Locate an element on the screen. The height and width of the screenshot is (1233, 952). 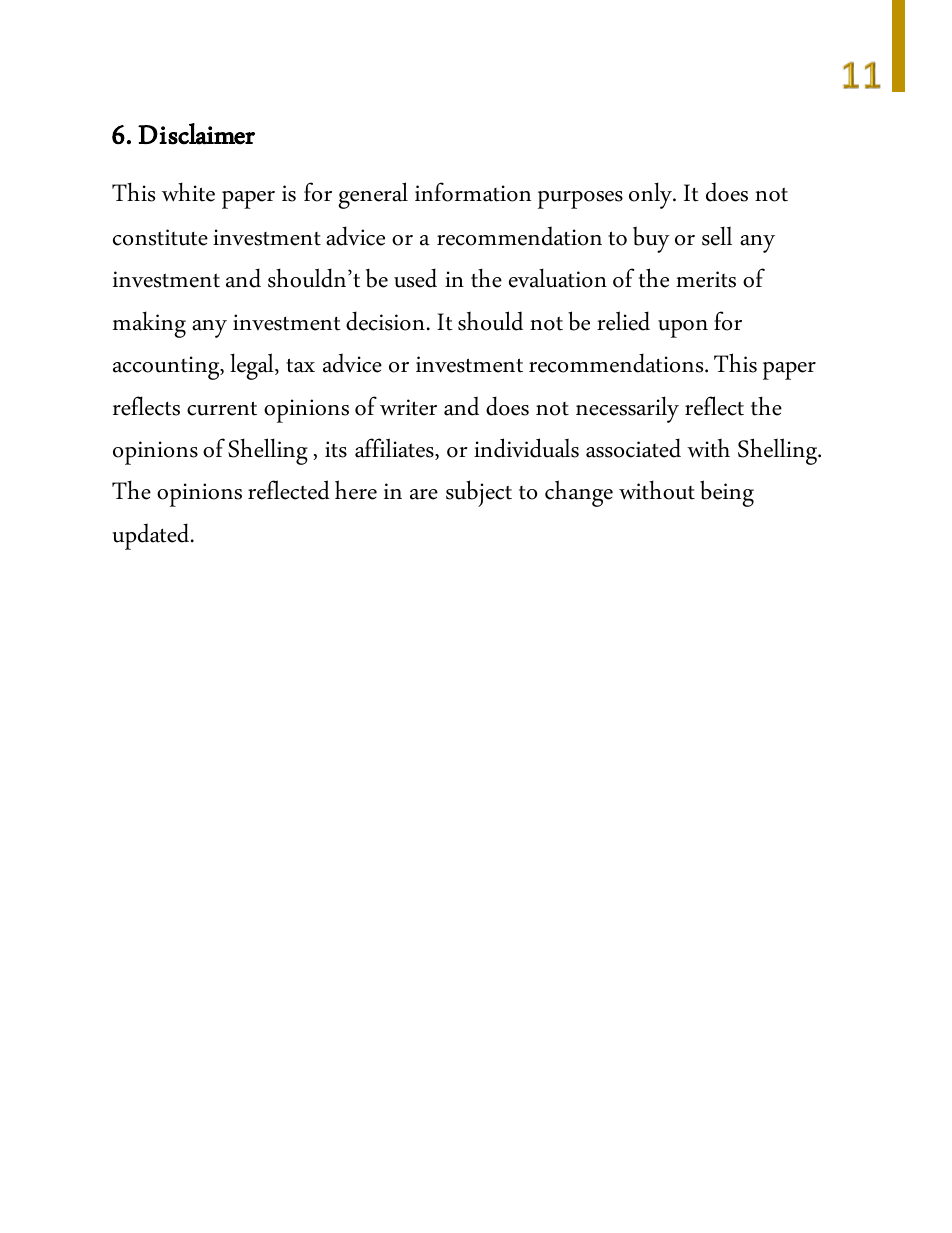
being is located at coordinates (727, 493).
